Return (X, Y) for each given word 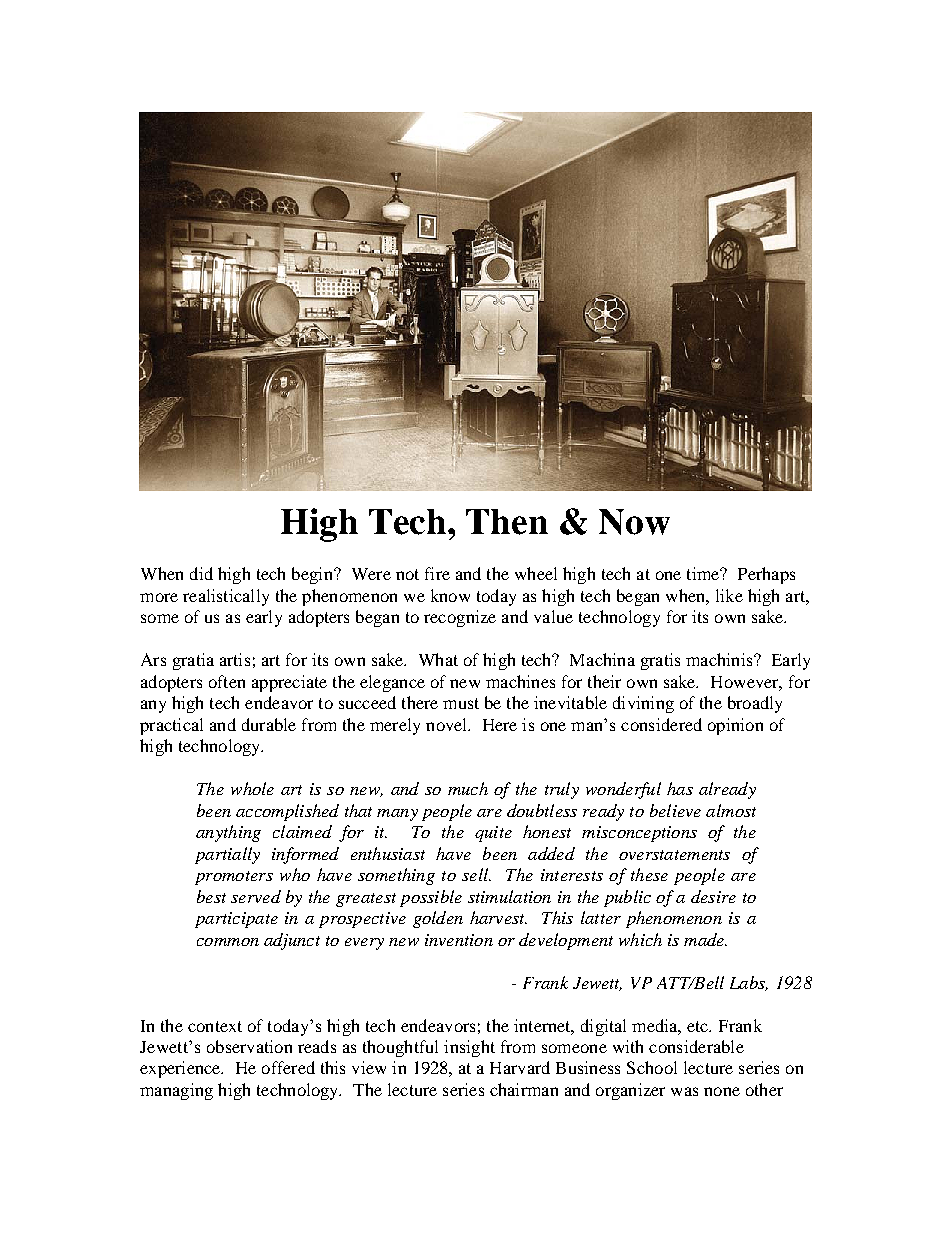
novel (448, 724)
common (228, 942)
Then (507, 522)
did (201, 573)
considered (661, 724)
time (704, 573)
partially (227, 855)
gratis (660, 661)
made (705, 939)
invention (459, 940)
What (438, 659)
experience (181, 1069)
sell (476, 874)
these (649, 874)
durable (269, 724)
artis (235, 659)
